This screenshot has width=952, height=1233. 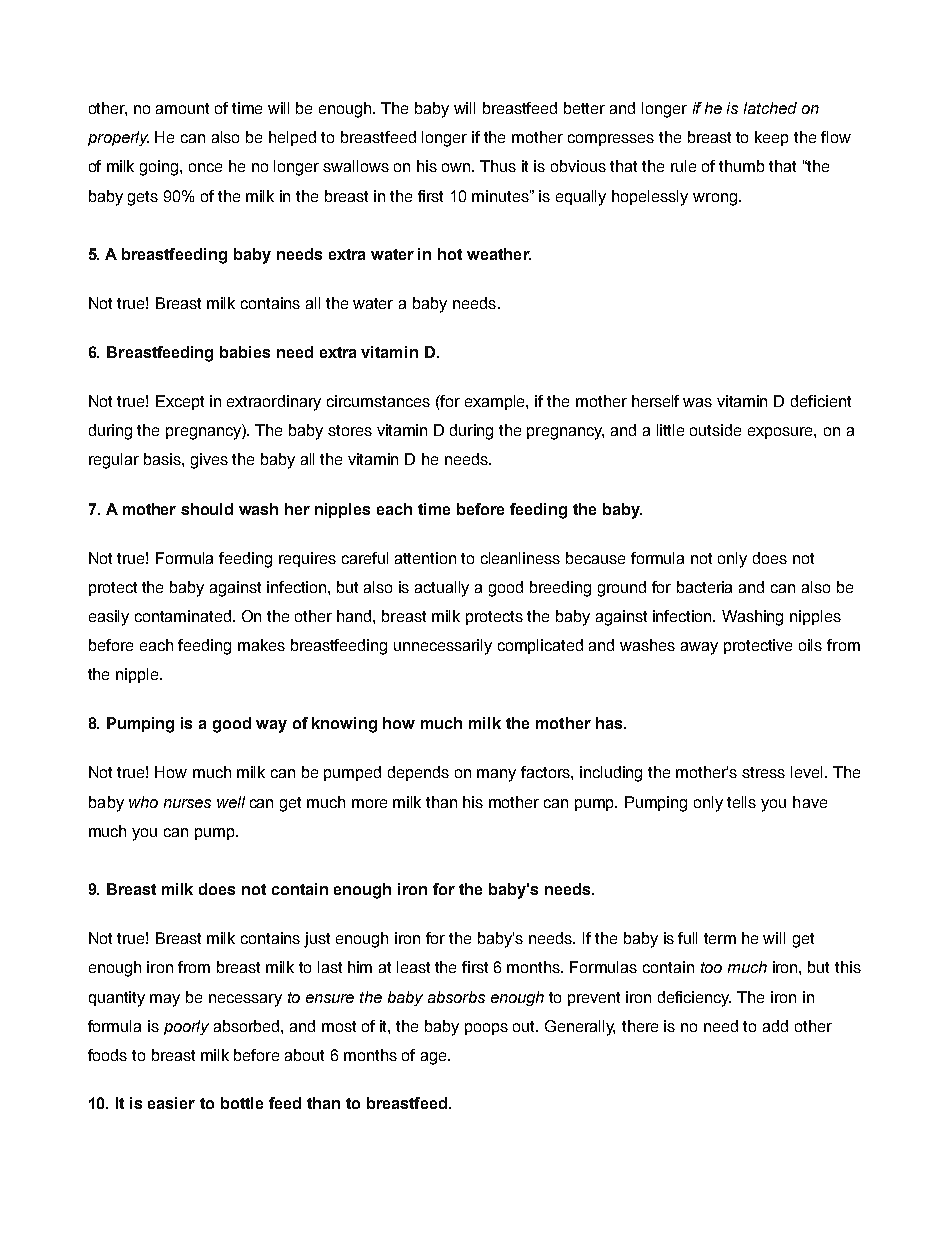 What do you see at coordinates (184, 616) in the screenshot?
I see `contaminated` at bounding box center [184, 616].
